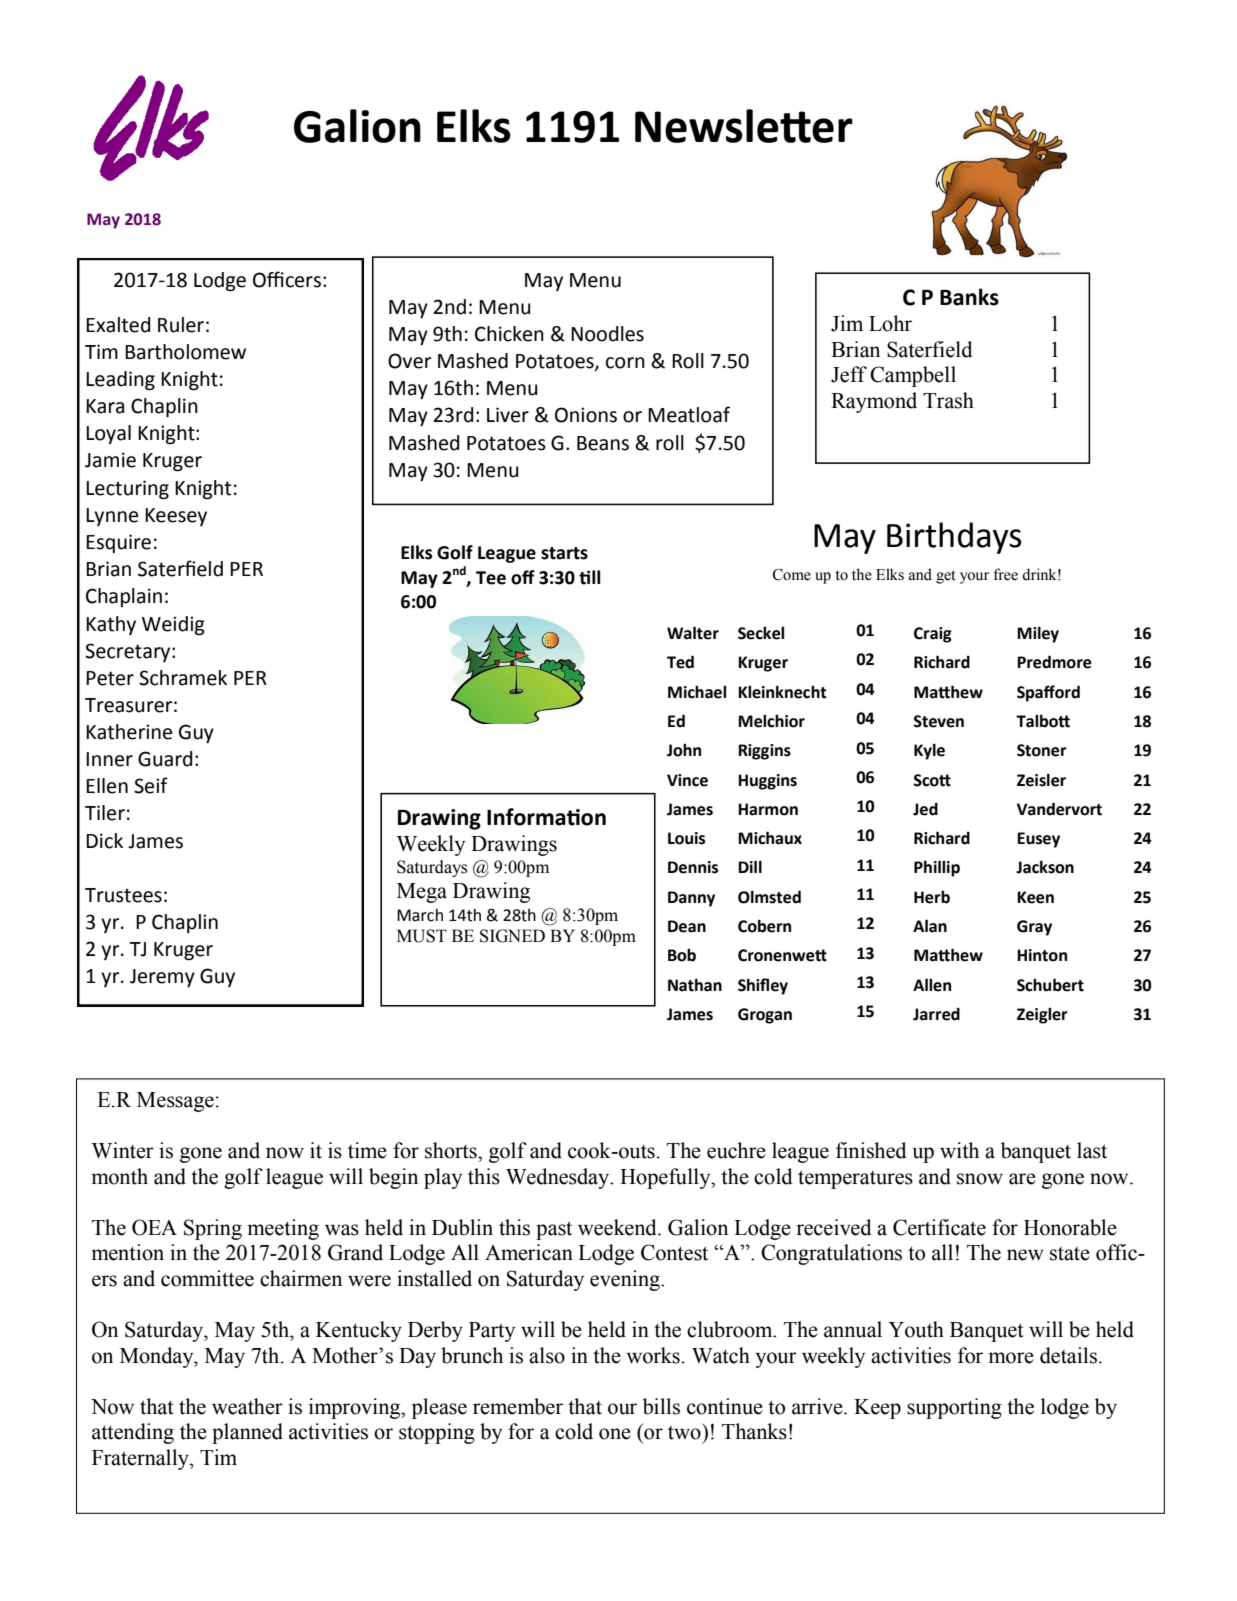  What do you see at coordinates (693, 633) in the screenshot?
I see `Walter` at bounding box center [693, 633].
